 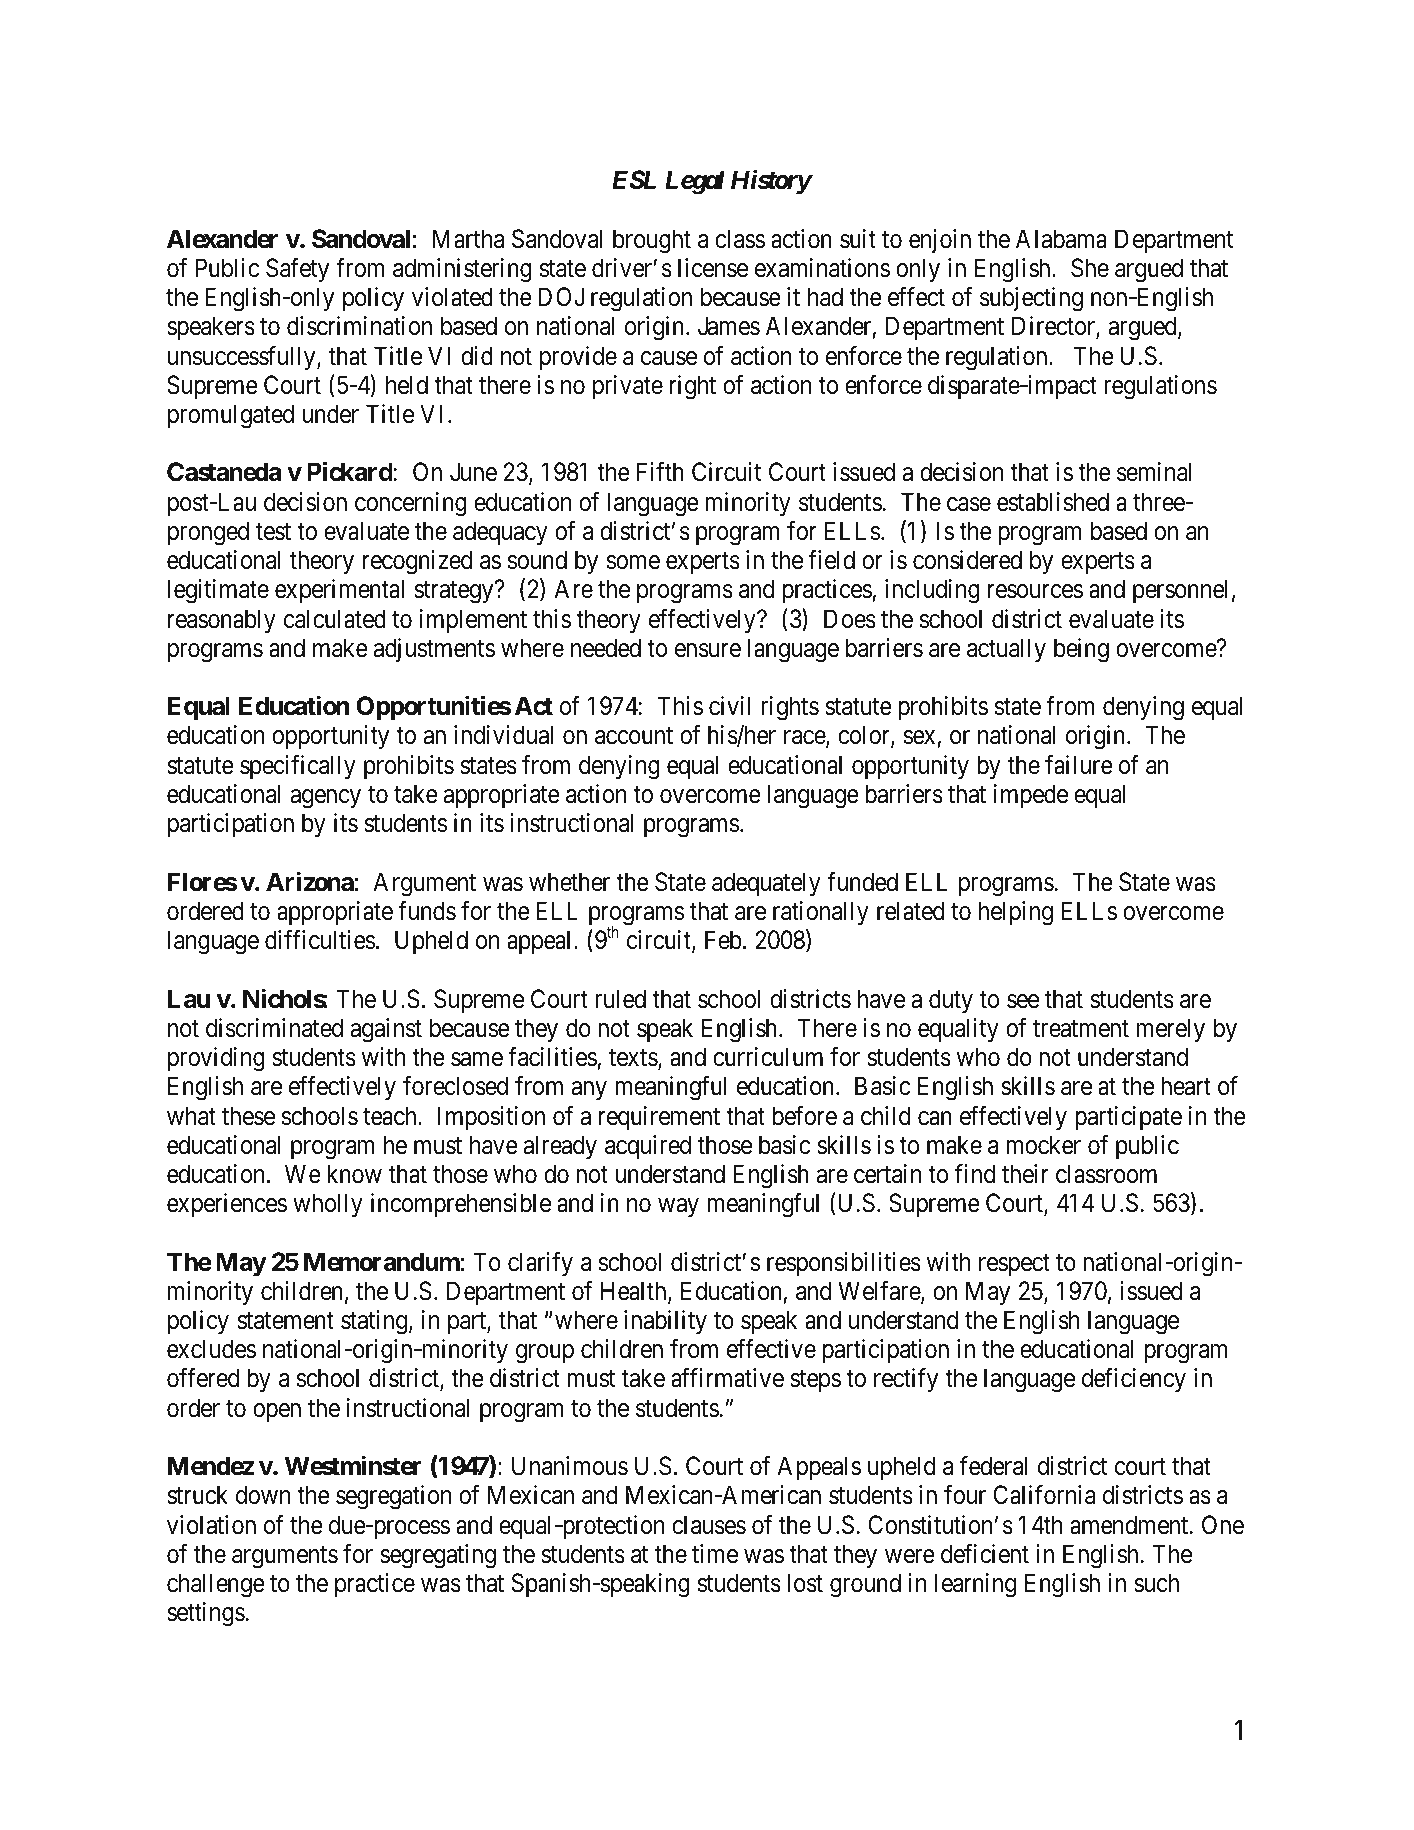 What do you see at coordinates (1061, 239) in the screenshot?
I see `Alabama` at bounding box center [1061, 239].
